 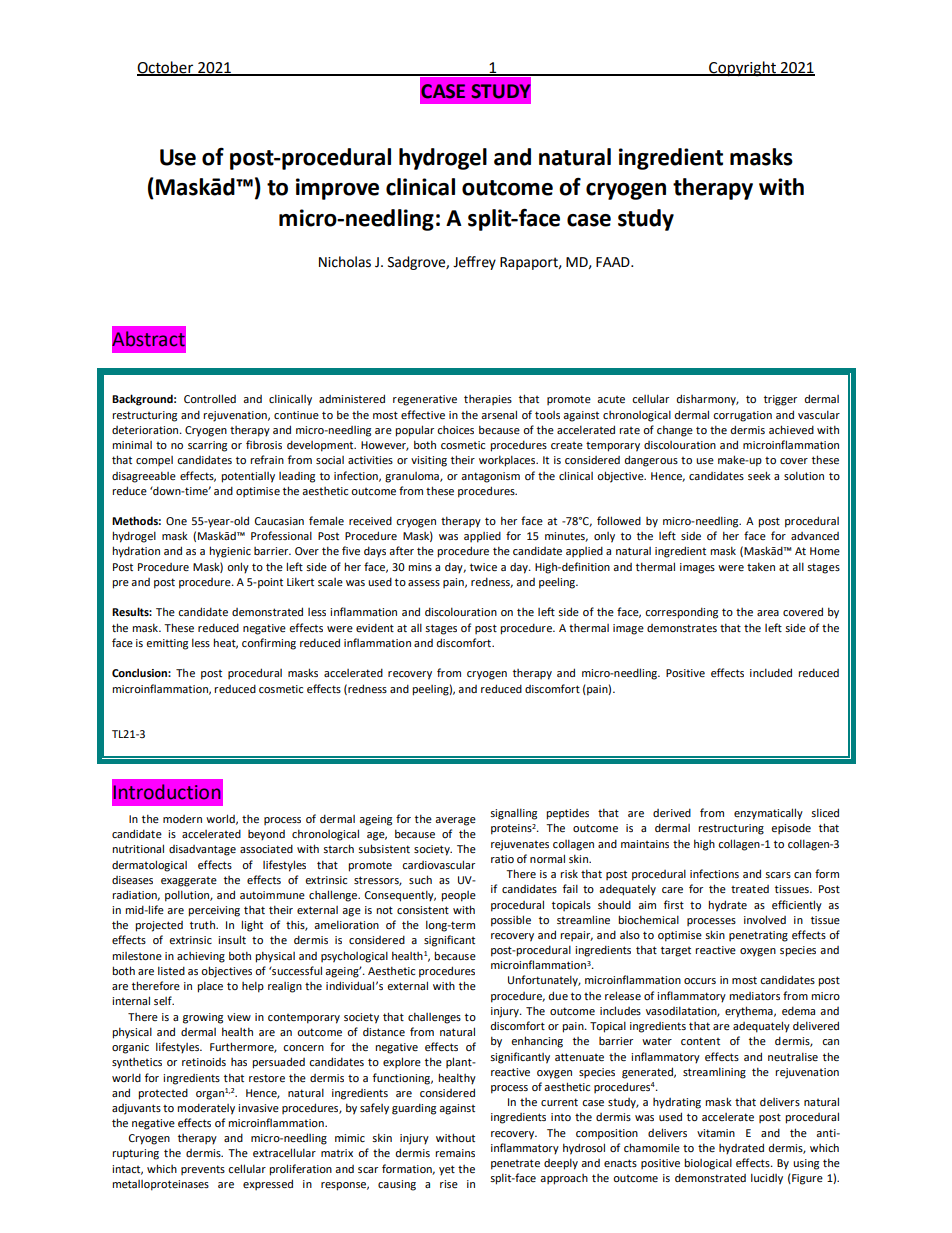 I want to click on vitamin, so click(x=716, y=1133).
